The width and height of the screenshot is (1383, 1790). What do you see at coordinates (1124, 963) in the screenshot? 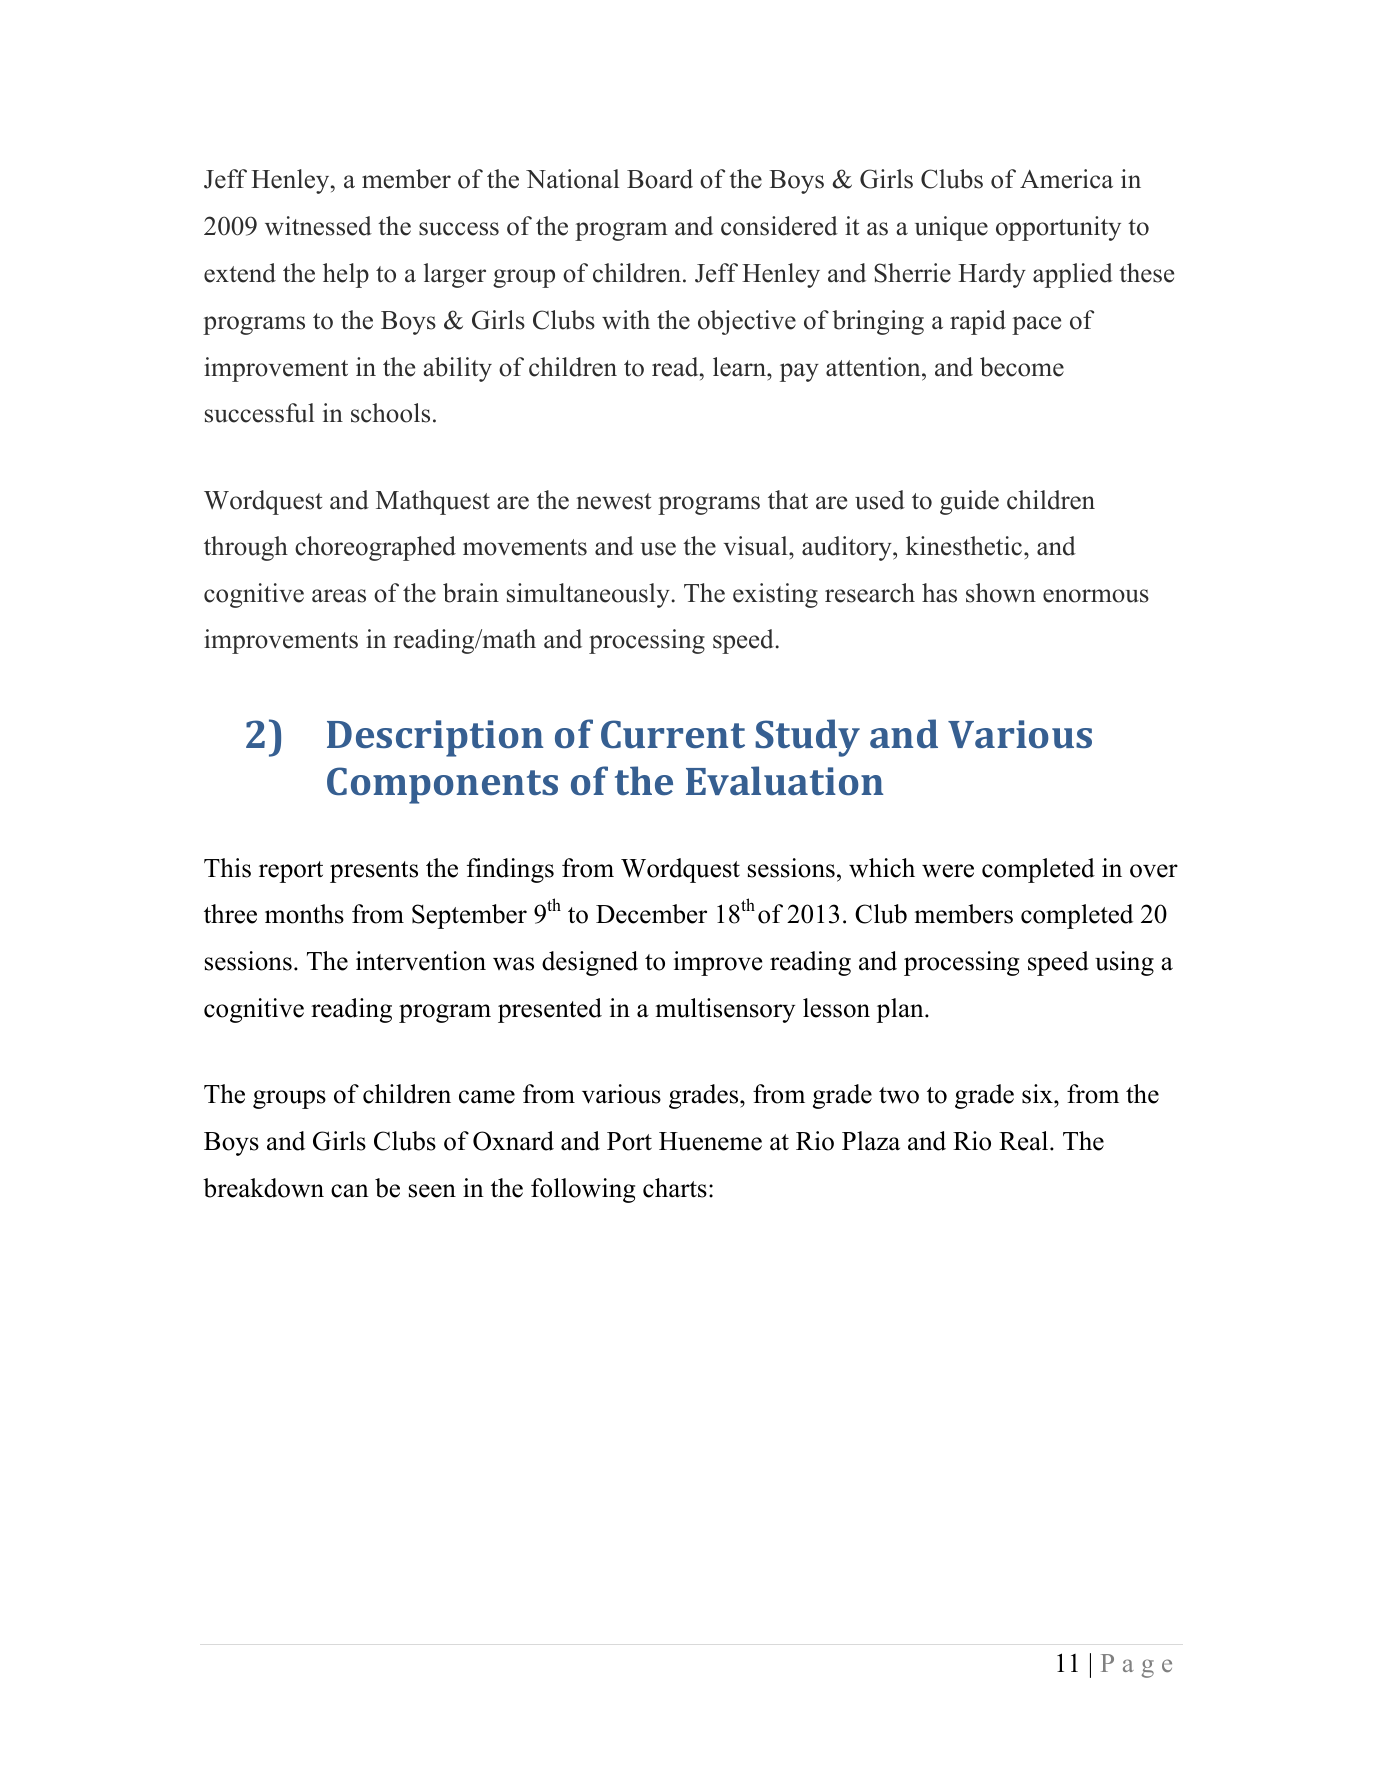
I see `using` at bounding box center [1124, 963].
